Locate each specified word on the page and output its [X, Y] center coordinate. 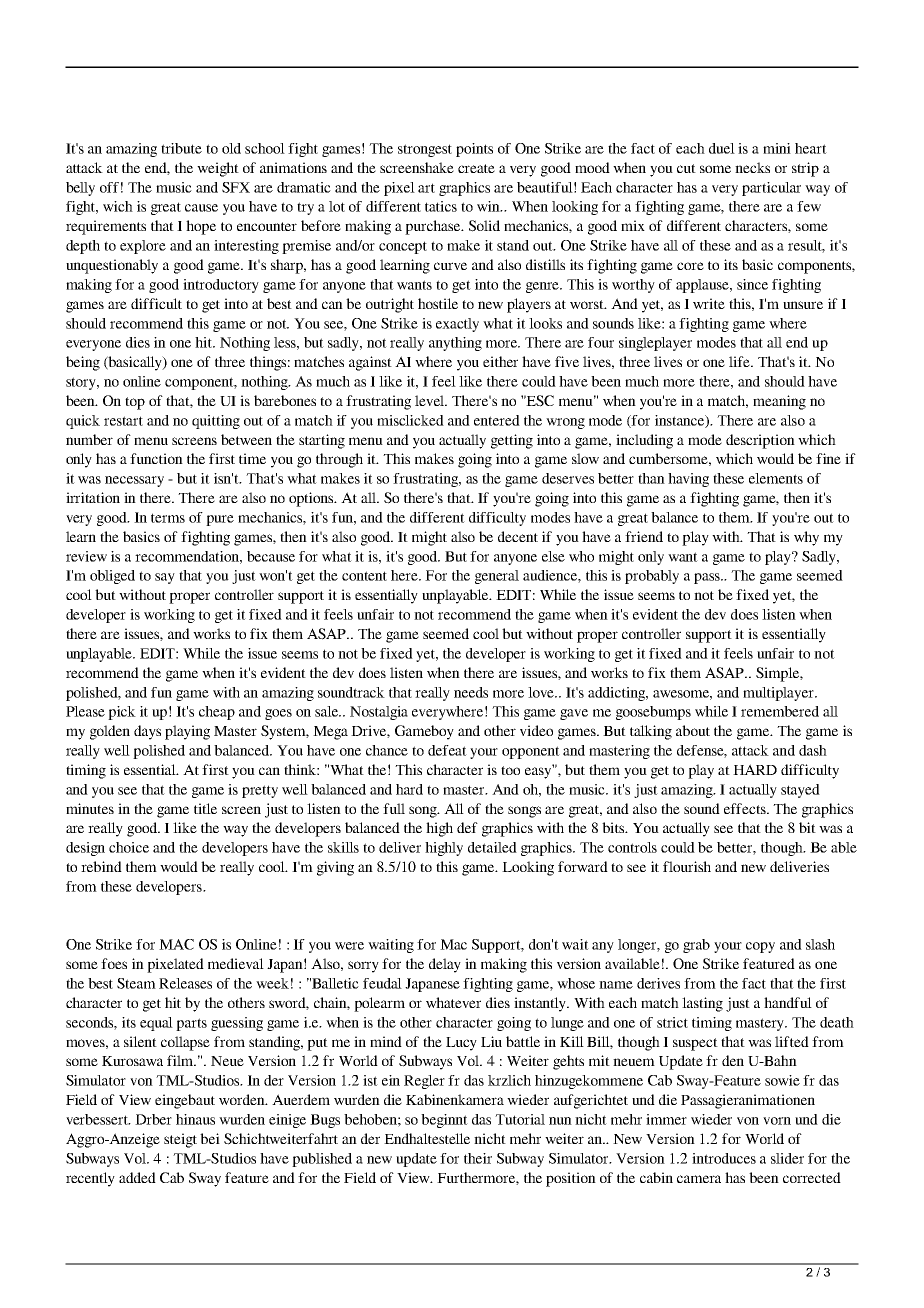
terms [168, 518]
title [205, 808]
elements [776, 478]
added [137, 1177]
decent [518, 536]
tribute [181, 148]
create [476, 168]
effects [746, 808]
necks [752, 167]
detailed [492, 847]
